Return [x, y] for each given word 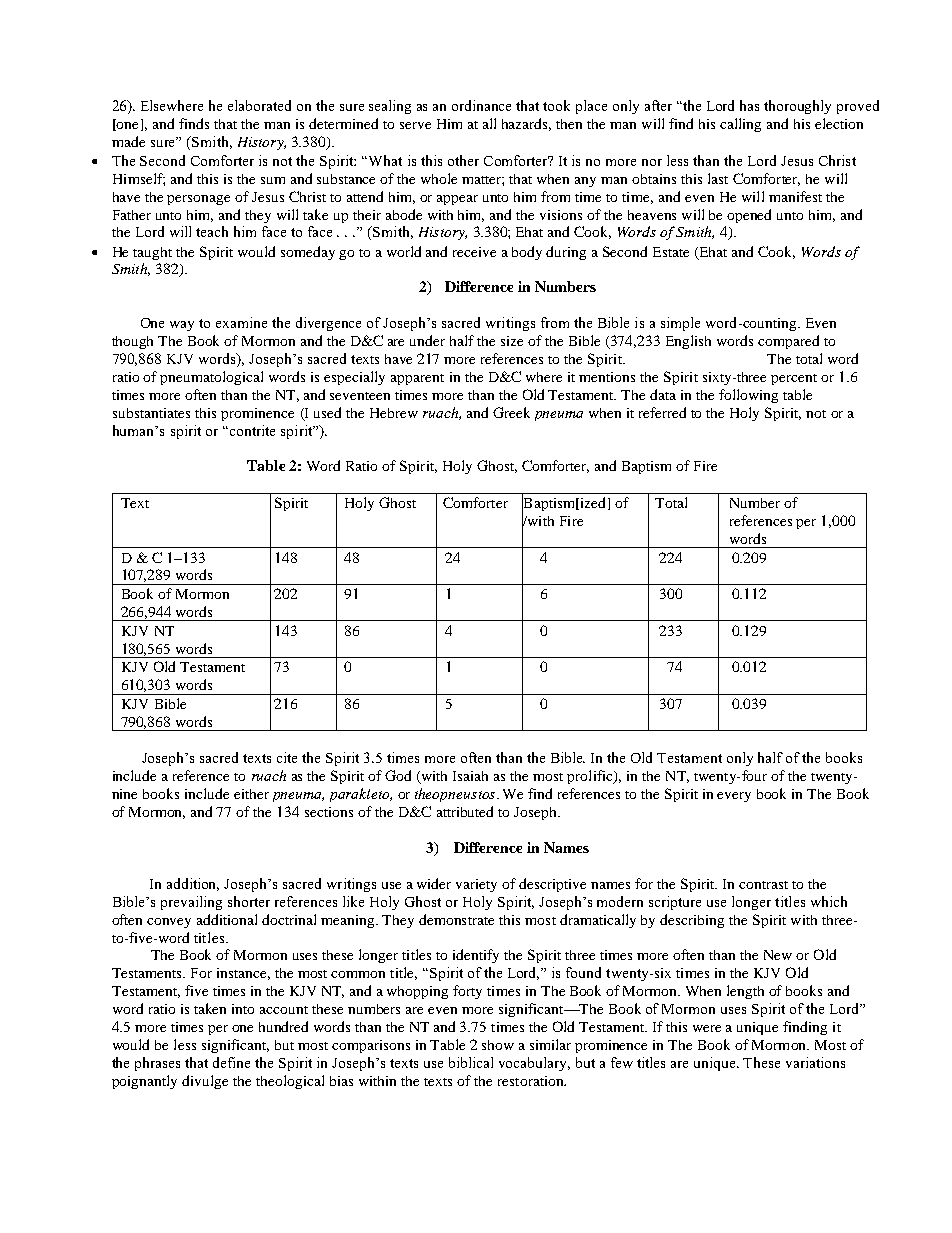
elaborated [259, 105]
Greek [511, 412]
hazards [526, 124]
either [251, 794]
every [734, 797]
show [498, 1045]
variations [815, 1062]
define [231, 1062]
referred [662, 412]
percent [794, 379]
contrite [251, 430]
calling [740, 125]
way [182, 326]
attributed [465, 811]
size [512, 341]
